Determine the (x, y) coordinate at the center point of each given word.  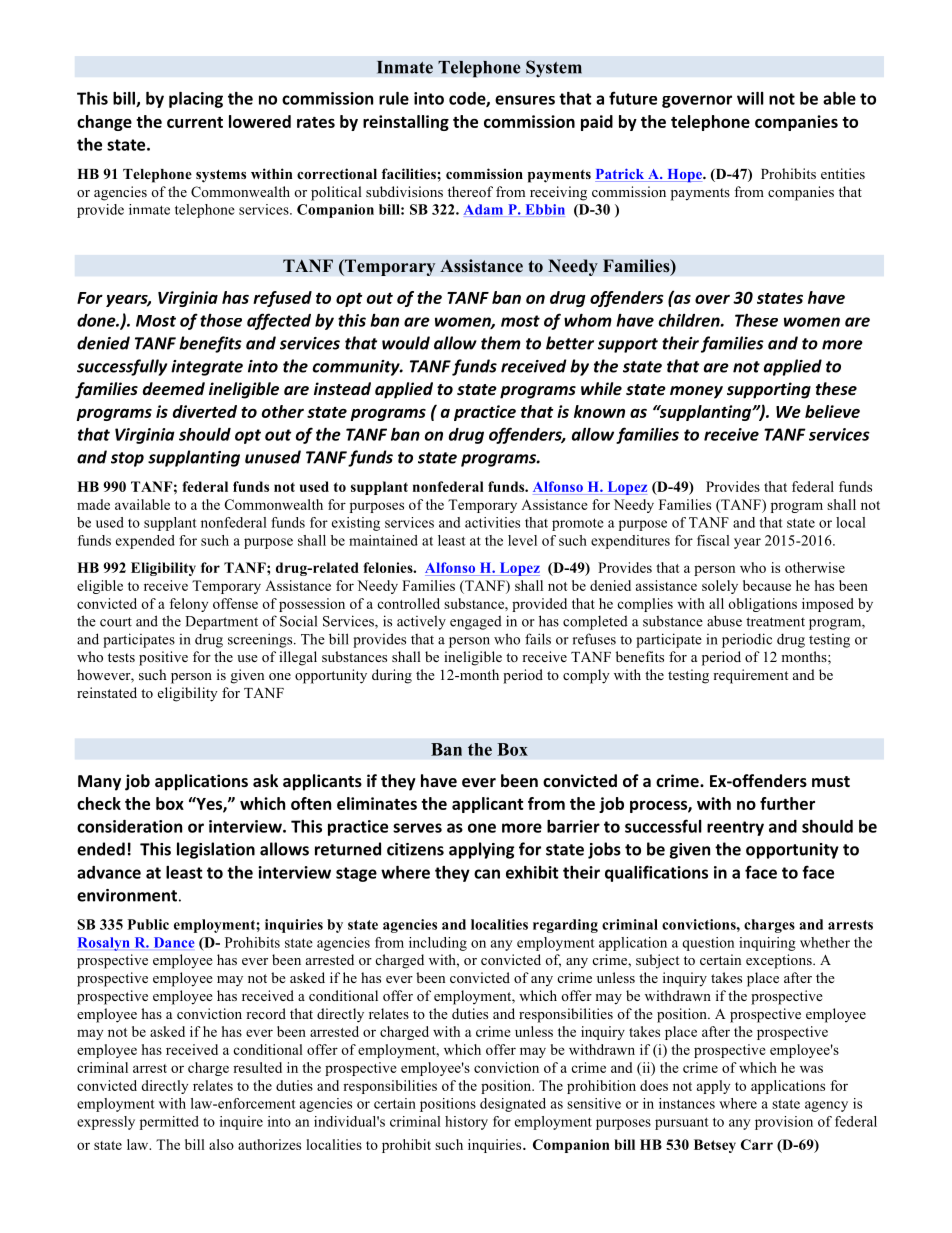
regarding (565, 926)
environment (127, 895)
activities (492, 522)
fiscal (713, 540)
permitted (169, 1123)
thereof (470, 191)
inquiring (767, 944)
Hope (684, 175)
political (336, 193)
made (93, 504)
